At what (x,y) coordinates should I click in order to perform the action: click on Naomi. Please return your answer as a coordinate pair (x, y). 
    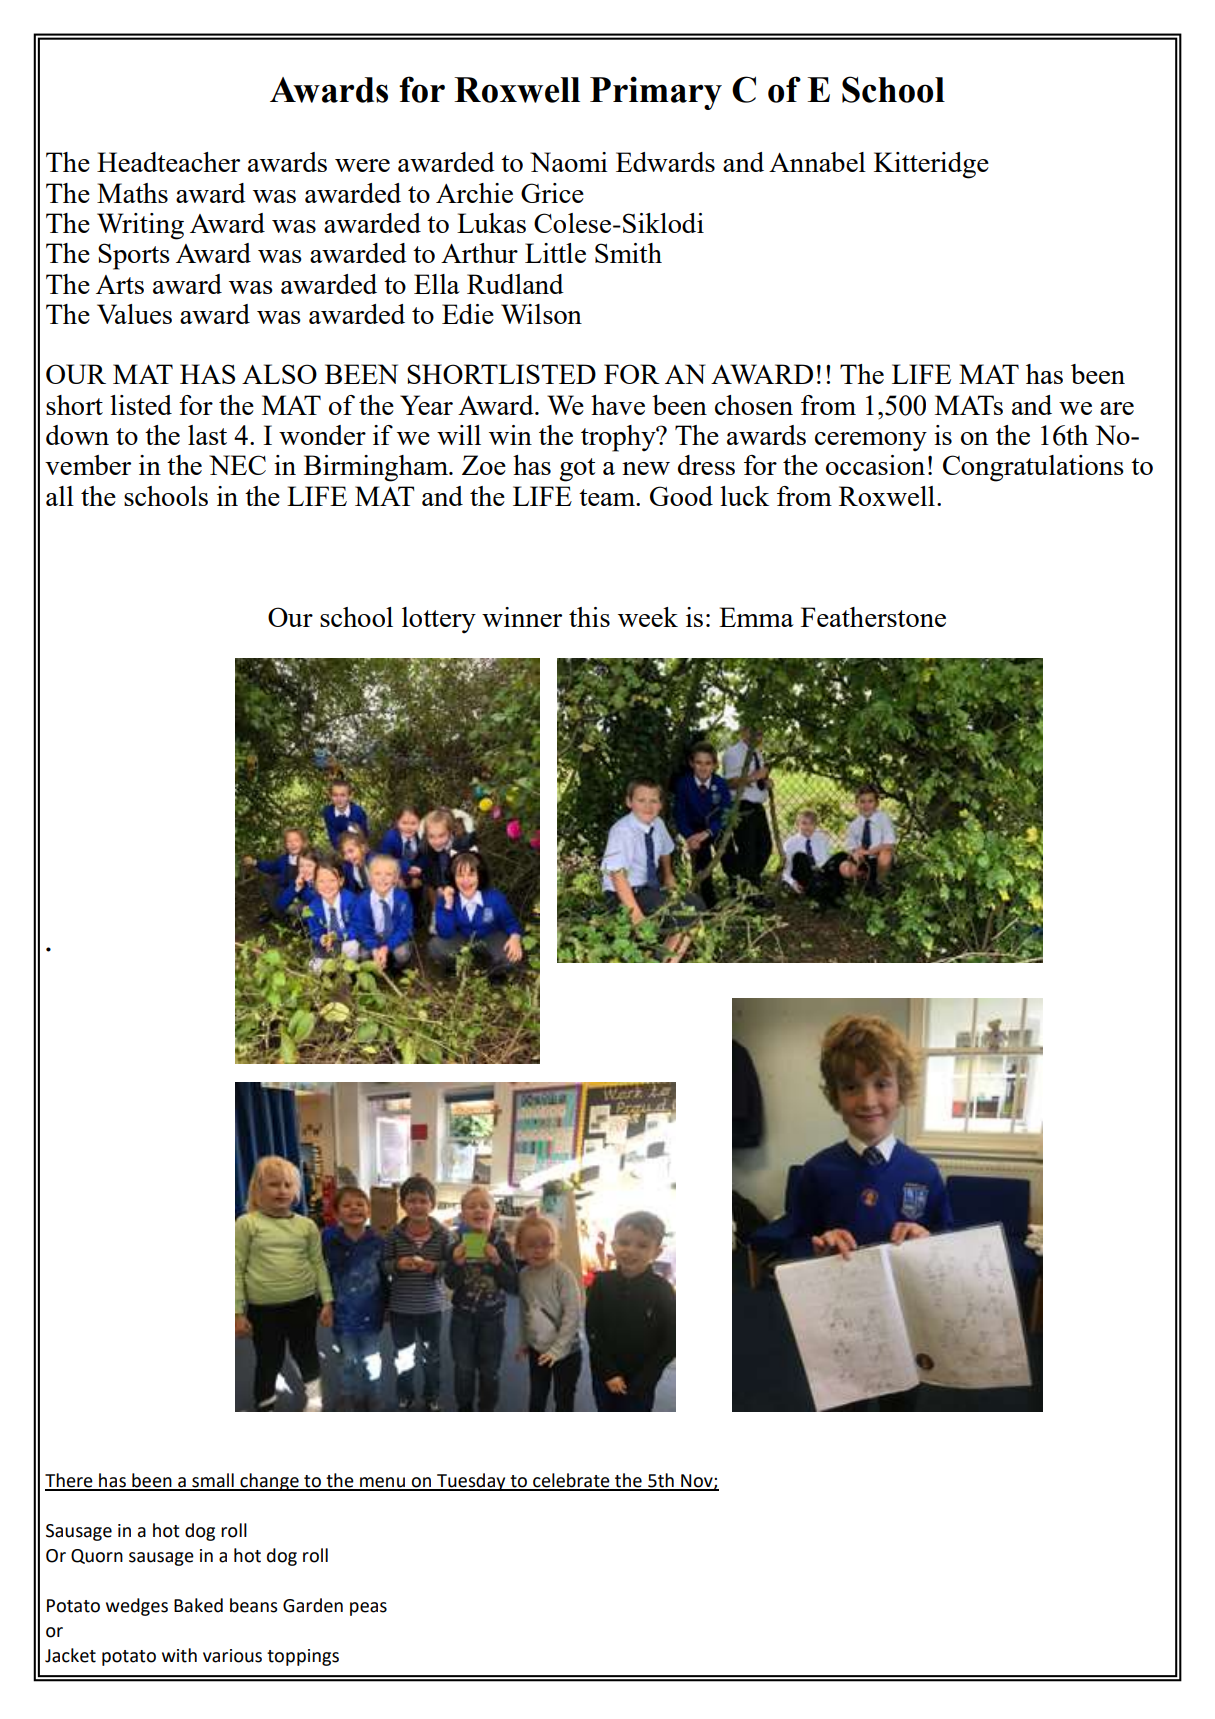
    Looking at the image, I should click on (569, 162).
